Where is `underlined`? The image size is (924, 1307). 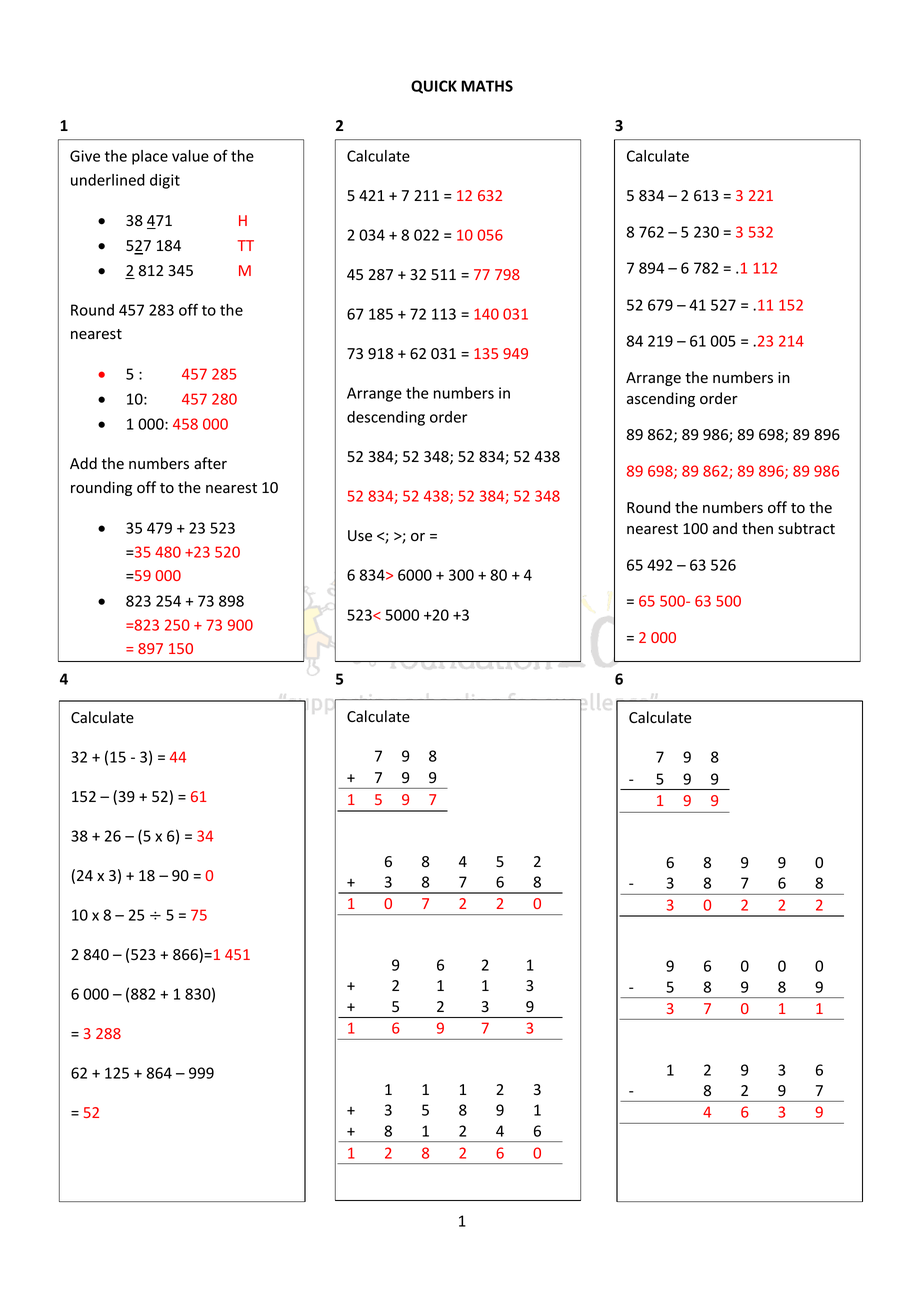 underlined is located at coordinates (108, 180).
